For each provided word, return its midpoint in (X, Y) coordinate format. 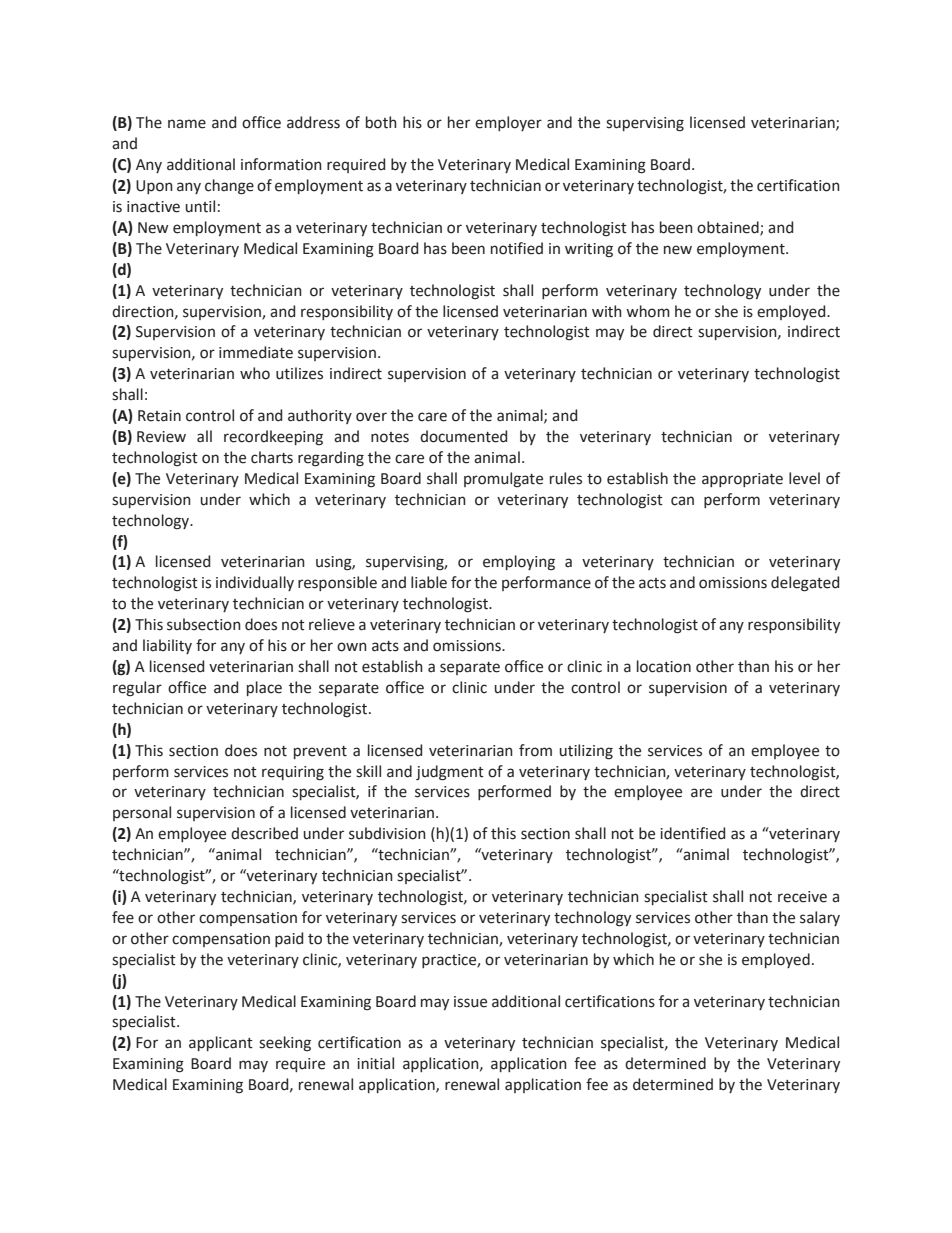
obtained (729, 228)
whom (648, 311)
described (264, 833)
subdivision (387, 833)
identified (692, 833)
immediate (256, 352)
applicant (221, 1043)
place (264, 688)
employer (508, 123)
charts (272, 457)
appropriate (742, 480)
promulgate (503, 480)
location (664, 666)
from (535, 750)
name (187, 124)
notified (517, 248)
